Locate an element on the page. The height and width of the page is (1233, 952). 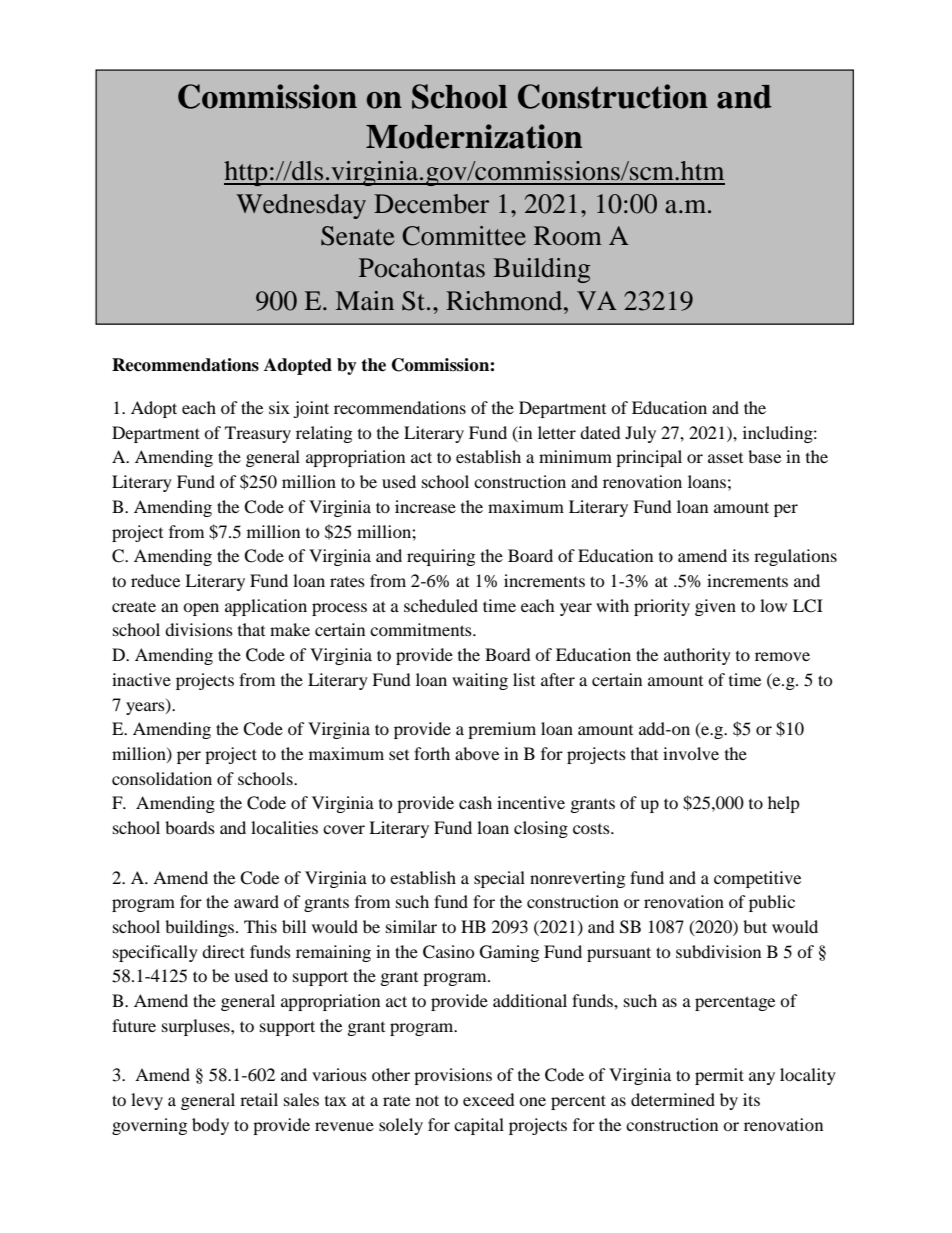
body is located at coordinates (210, 1126).
